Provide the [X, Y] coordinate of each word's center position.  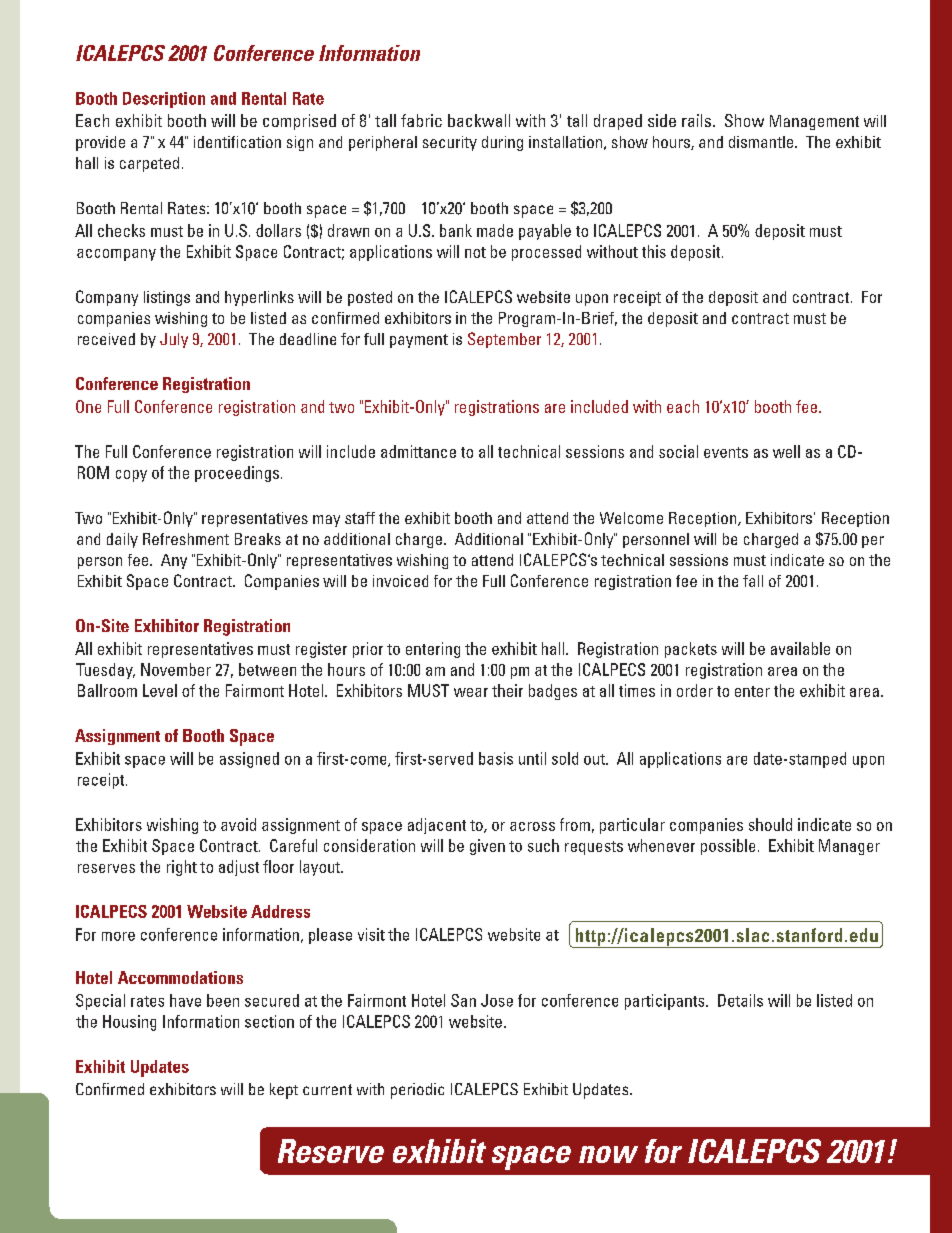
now [608, 1154]
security [450, 143]
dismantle [762, 142]
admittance [418, 451]
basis [496, 758]
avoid [238, 824]
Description [164, 100]
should [770, 824]
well [786, 451]
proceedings [237, 474]
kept [284, 1091]
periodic [417, 1091]
